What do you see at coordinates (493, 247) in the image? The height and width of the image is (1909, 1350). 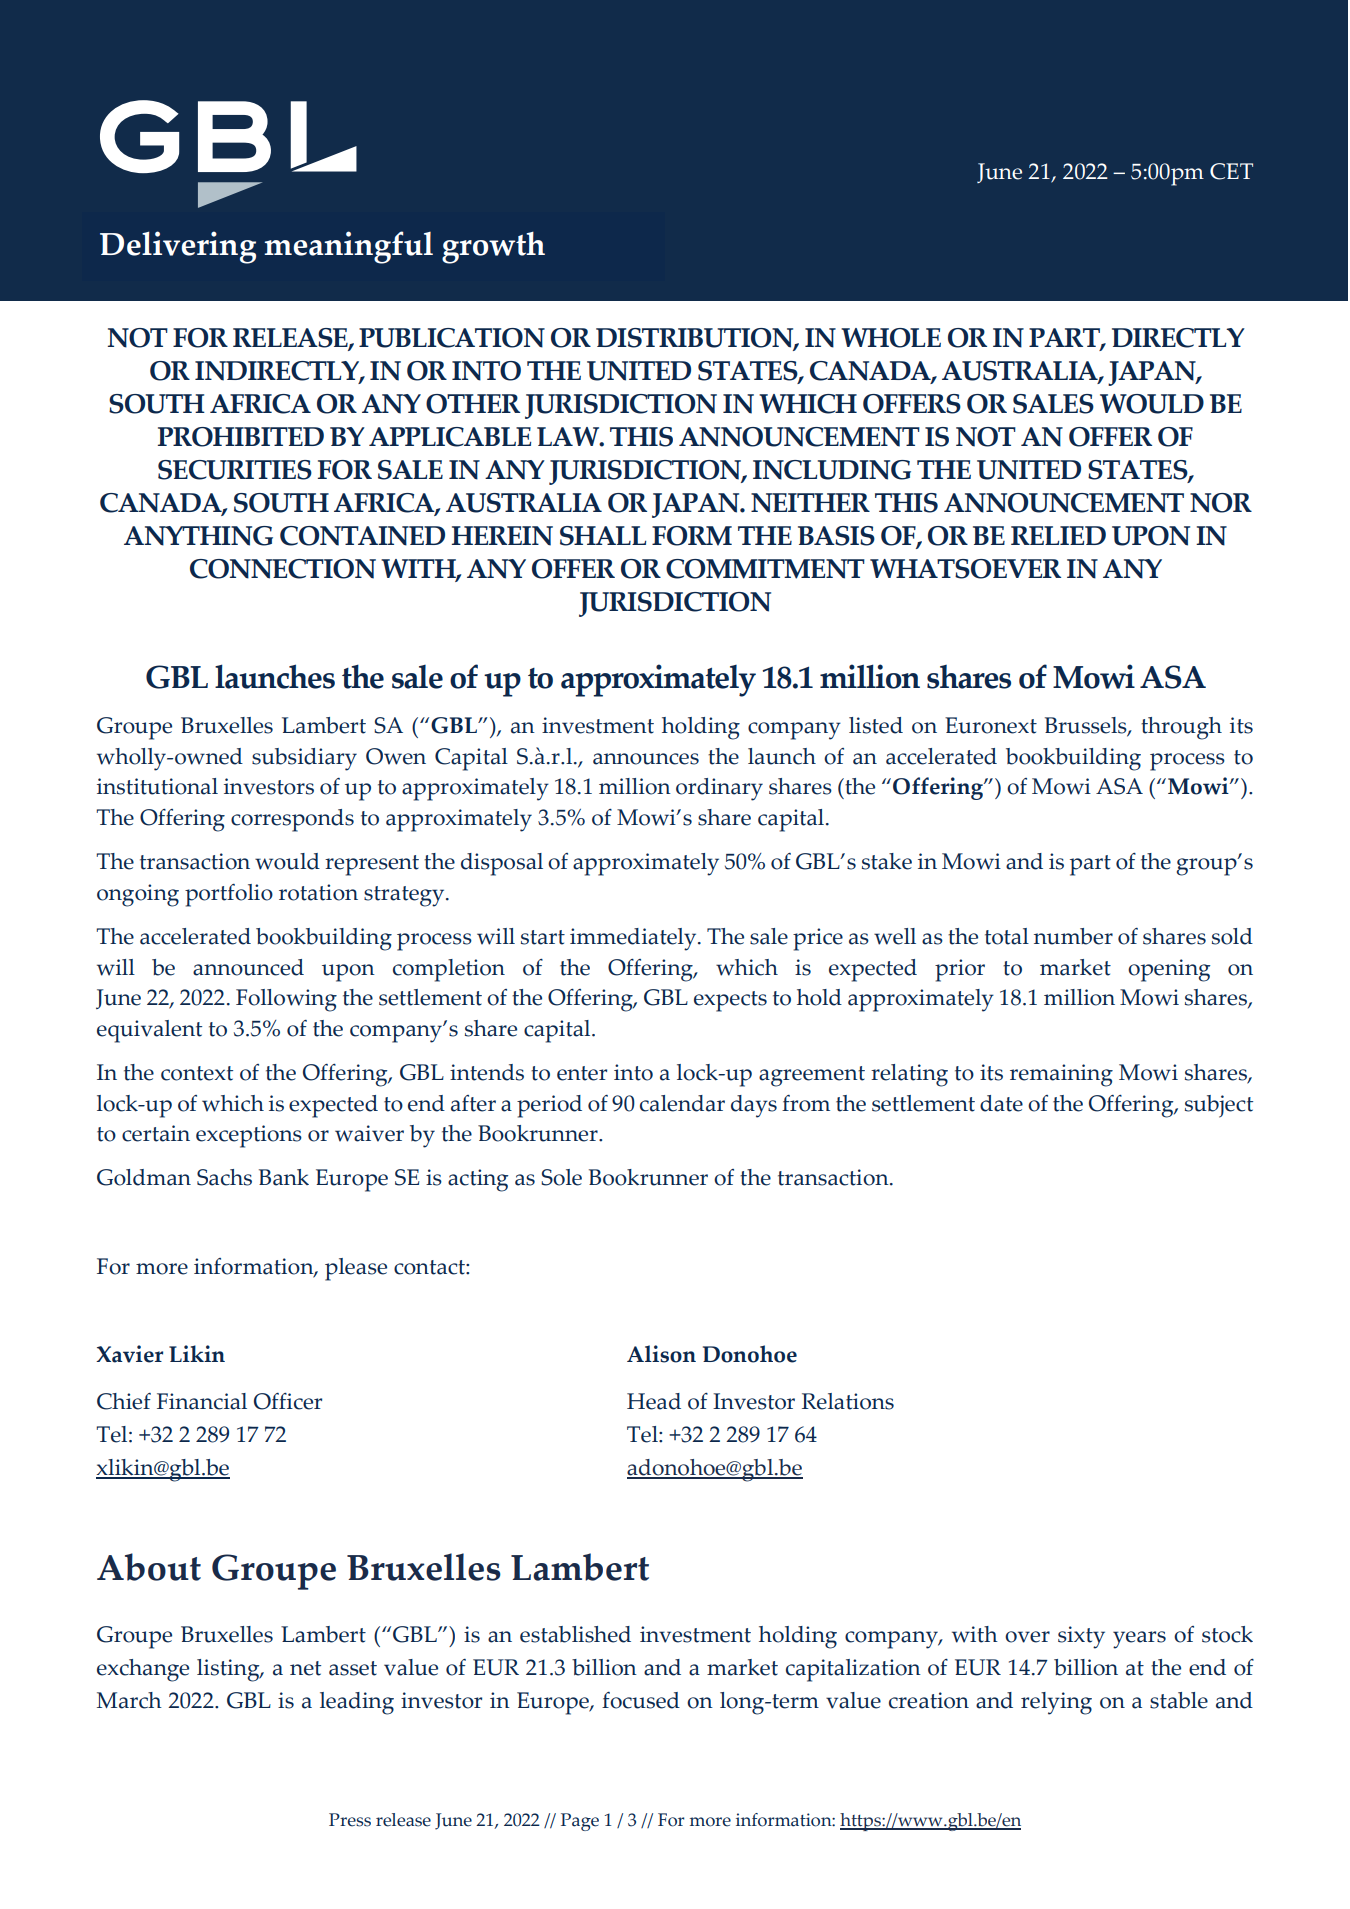 I see `growth` at bounding box center [493, 247].
